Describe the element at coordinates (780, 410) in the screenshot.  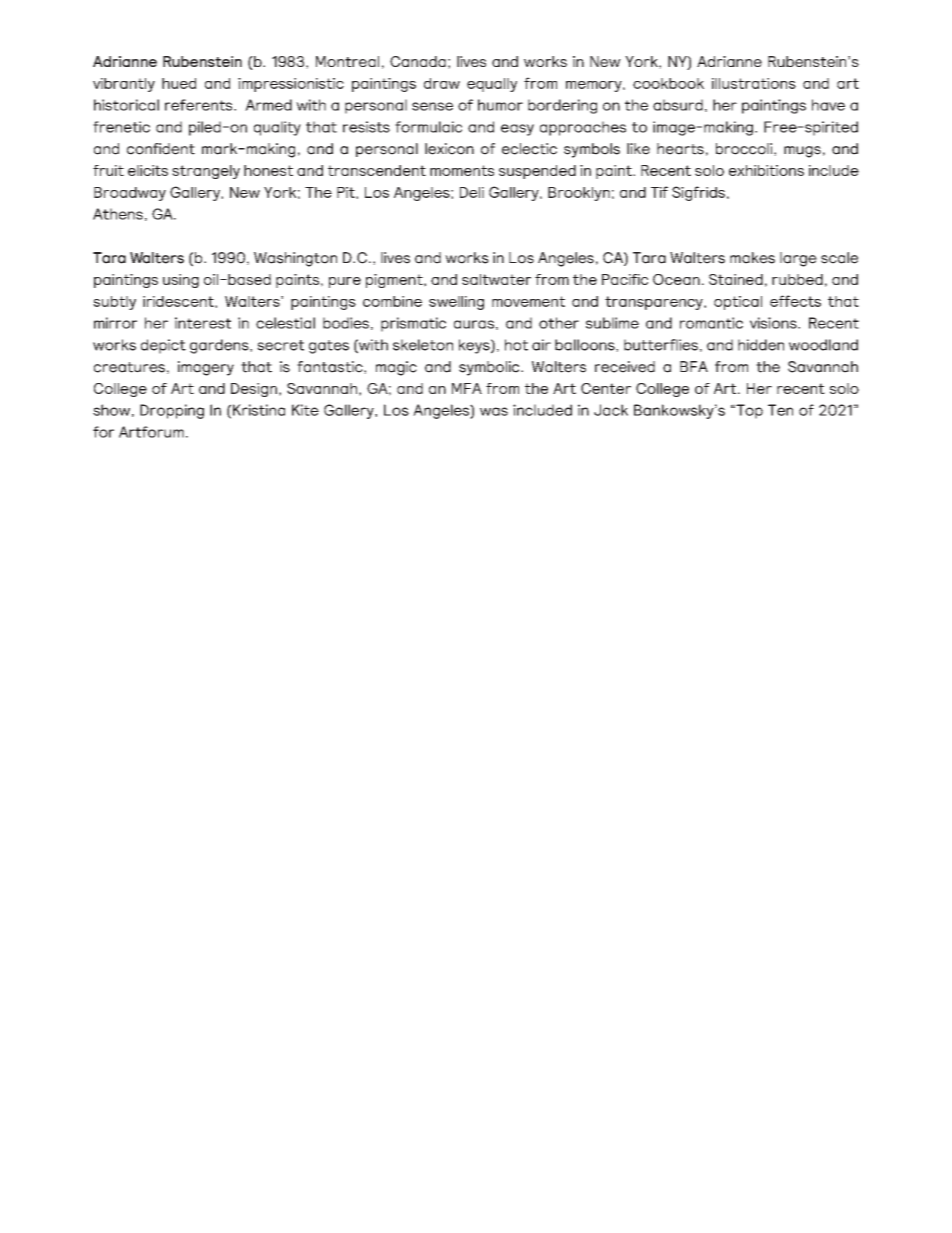
I see `Ten` at that location.
